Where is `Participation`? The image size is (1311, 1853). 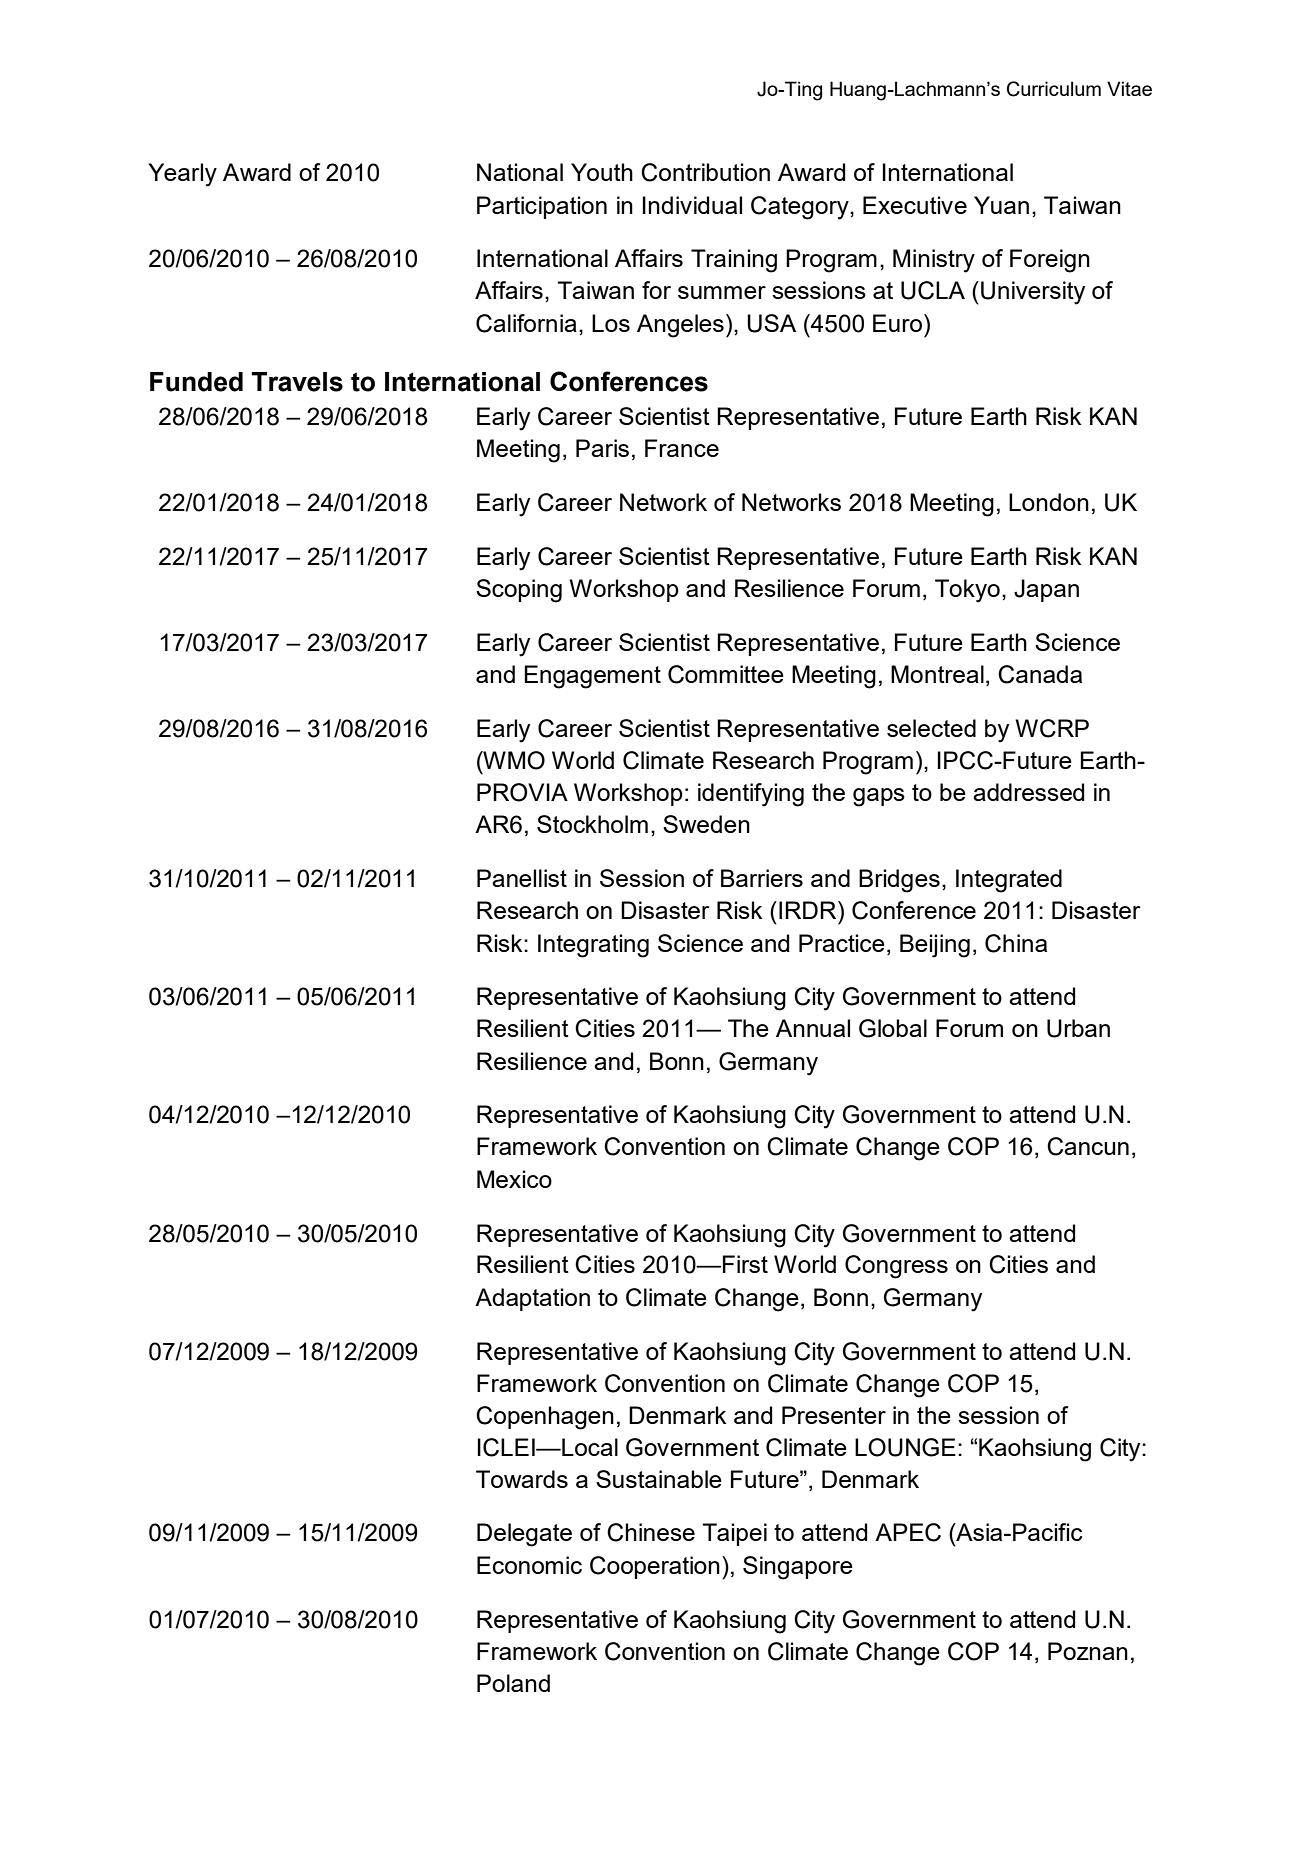
Participation is located at coordinates (542, 207).
